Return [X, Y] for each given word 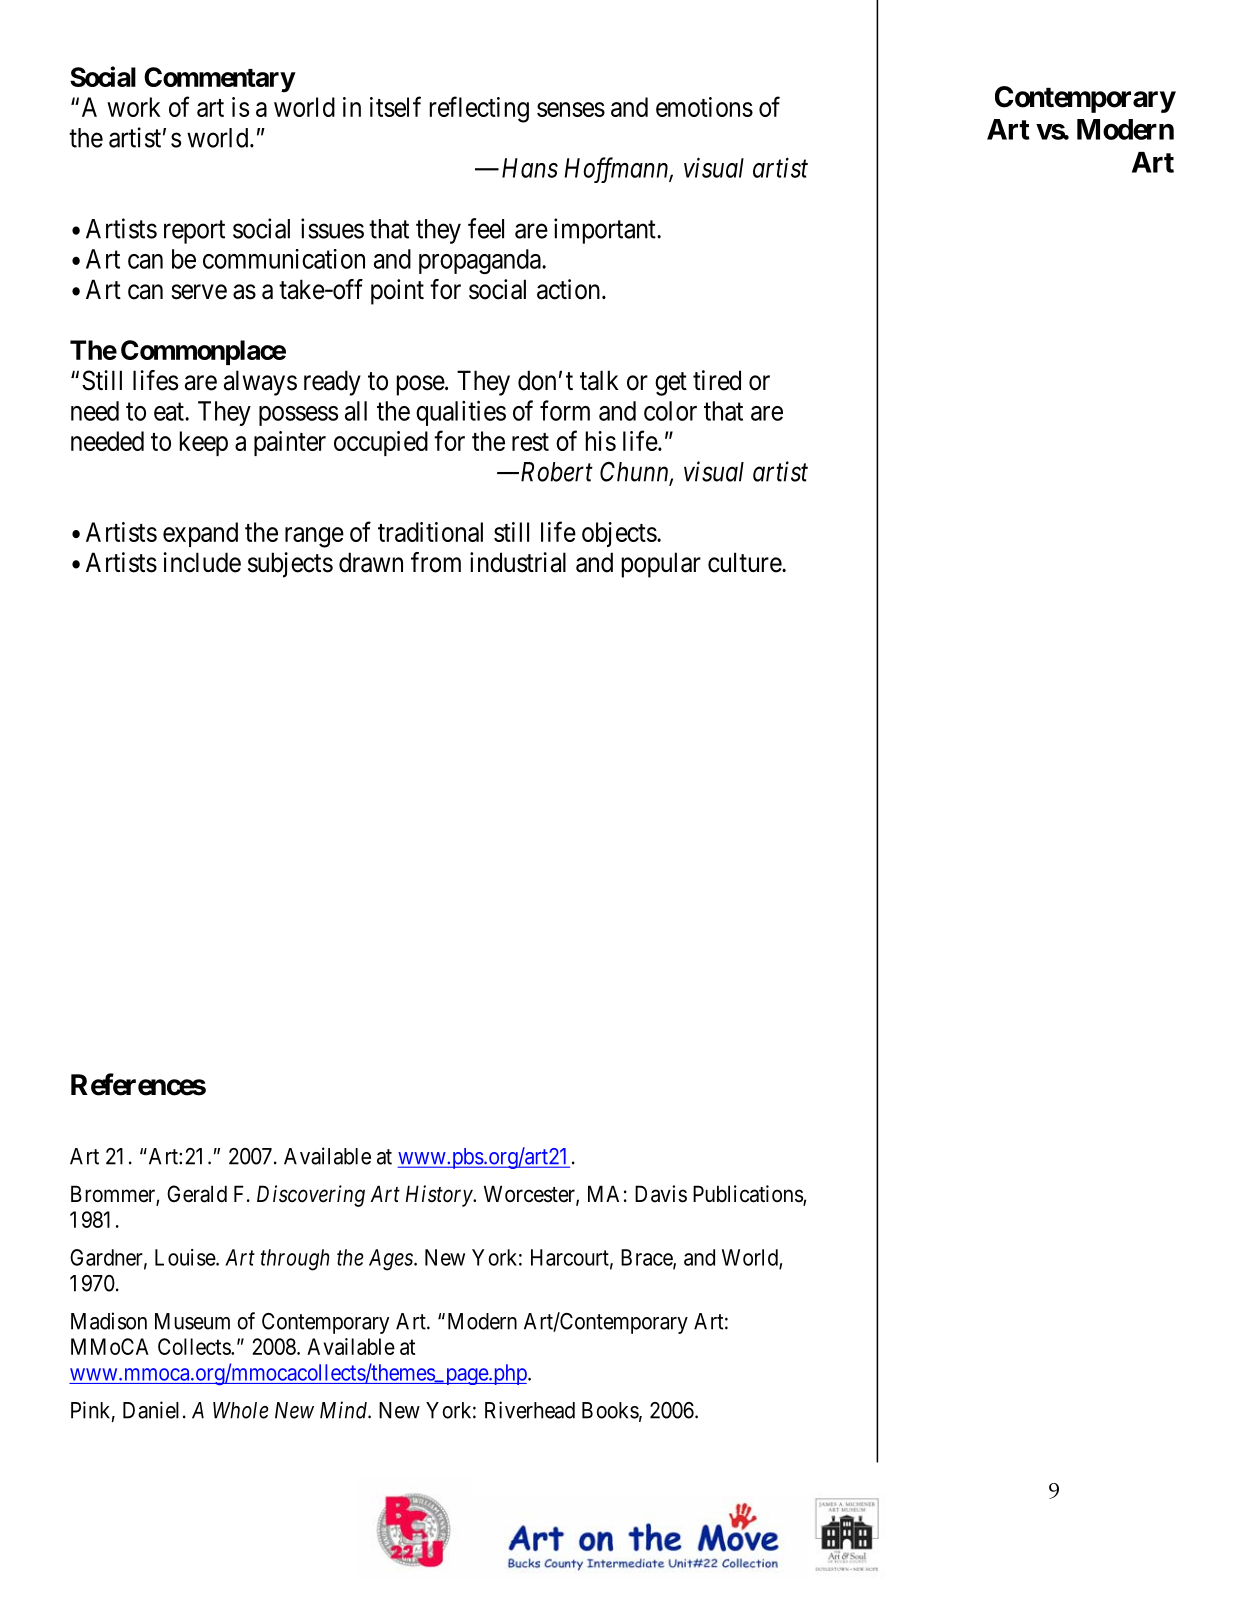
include [202, 562]
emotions [704, 107]
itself [395, 106]
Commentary [219, 80]
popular [661, 565]
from [436, 562]
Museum [192, 1321]
